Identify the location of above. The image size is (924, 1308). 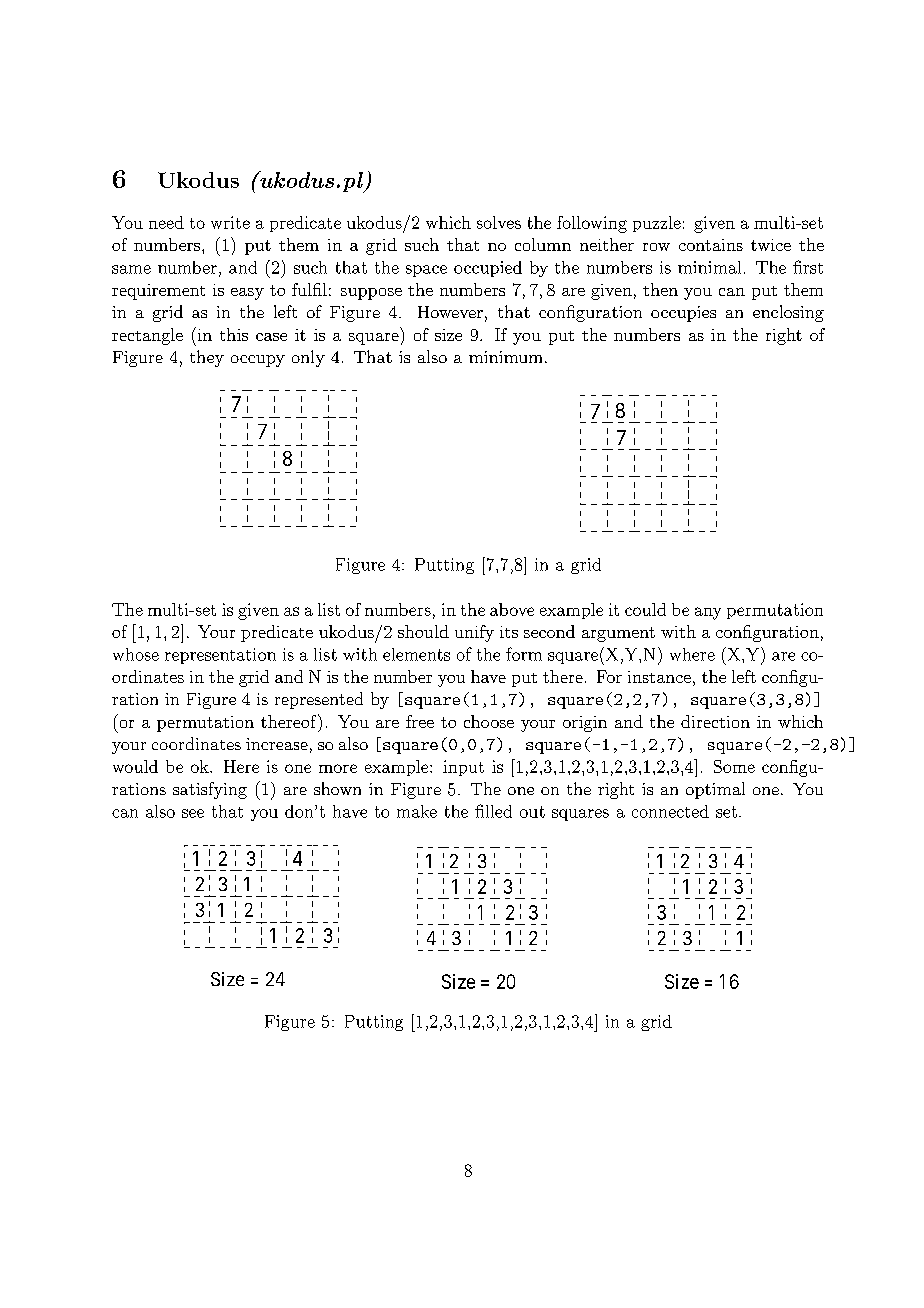
(512, 609).
